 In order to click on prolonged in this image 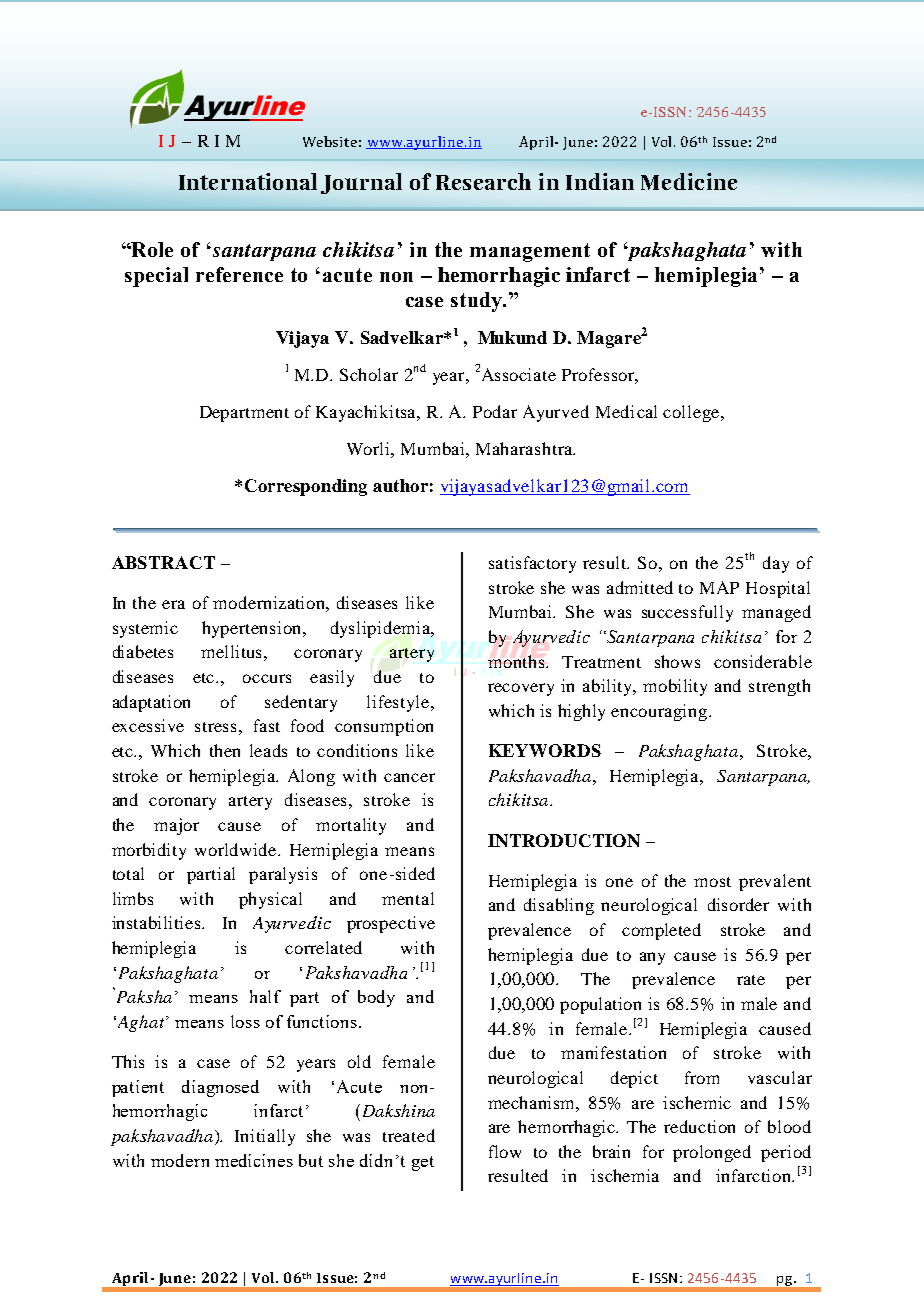, I will do `click(712, 1153)`.
